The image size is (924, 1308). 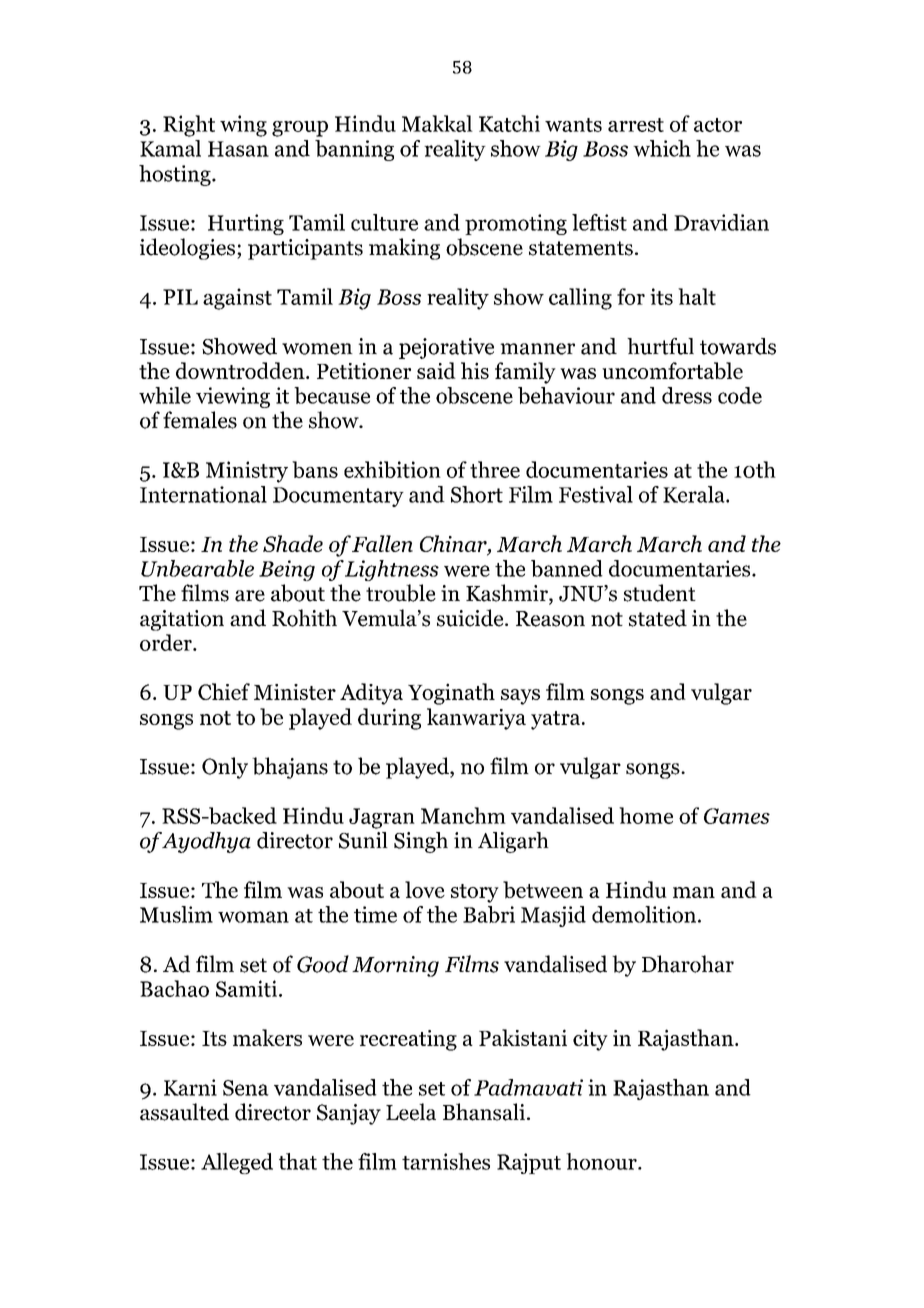 What do you see at coordinates (602, 1161) in the image?
I see `honour` at bounding box center [602, 1161].
